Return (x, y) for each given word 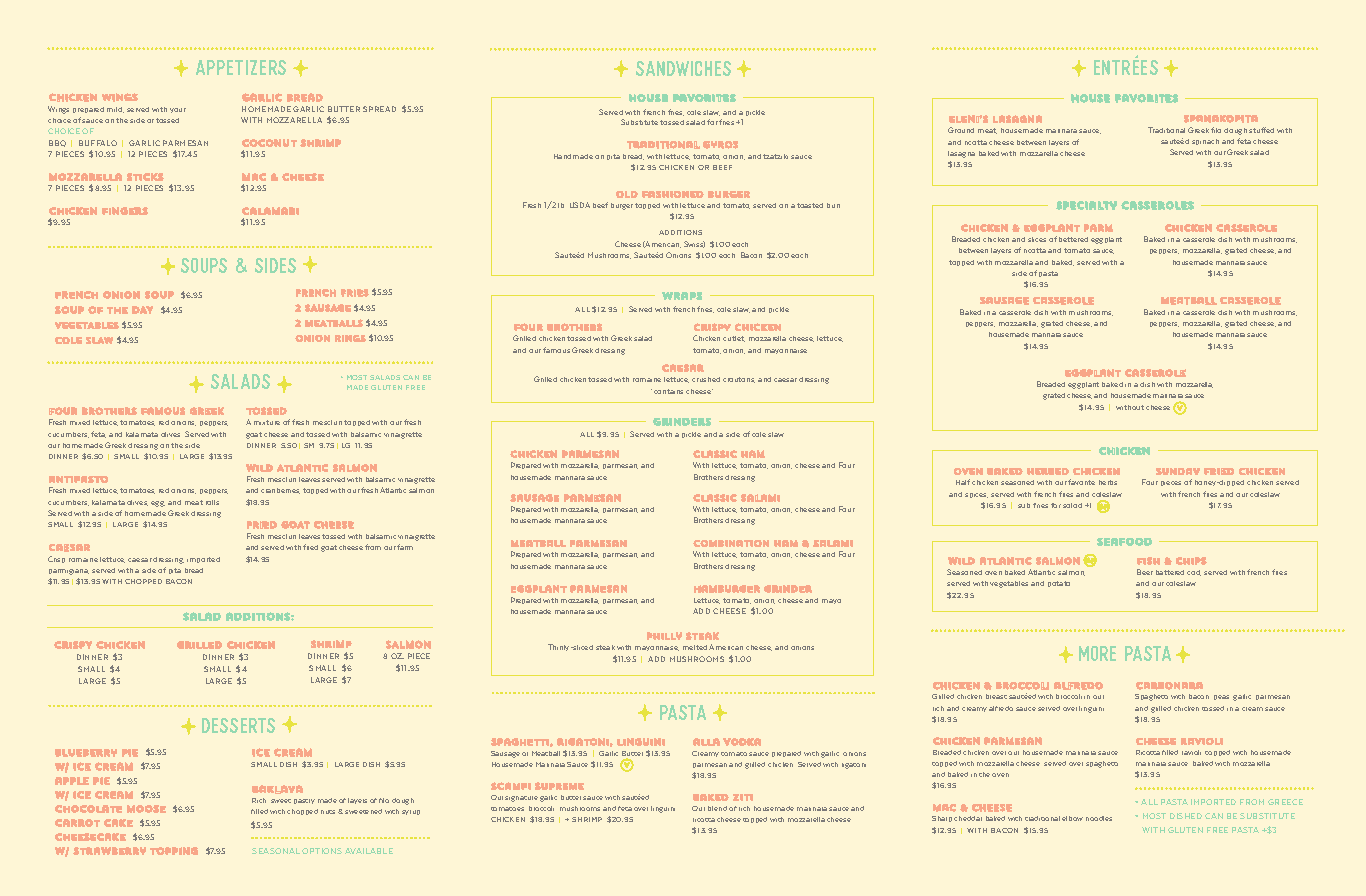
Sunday (1178, 471)
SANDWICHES (683, 68)
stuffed (1261, 130)
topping (174, 851)
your (178, 110)
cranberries (280, 491)
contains (668, 391)
